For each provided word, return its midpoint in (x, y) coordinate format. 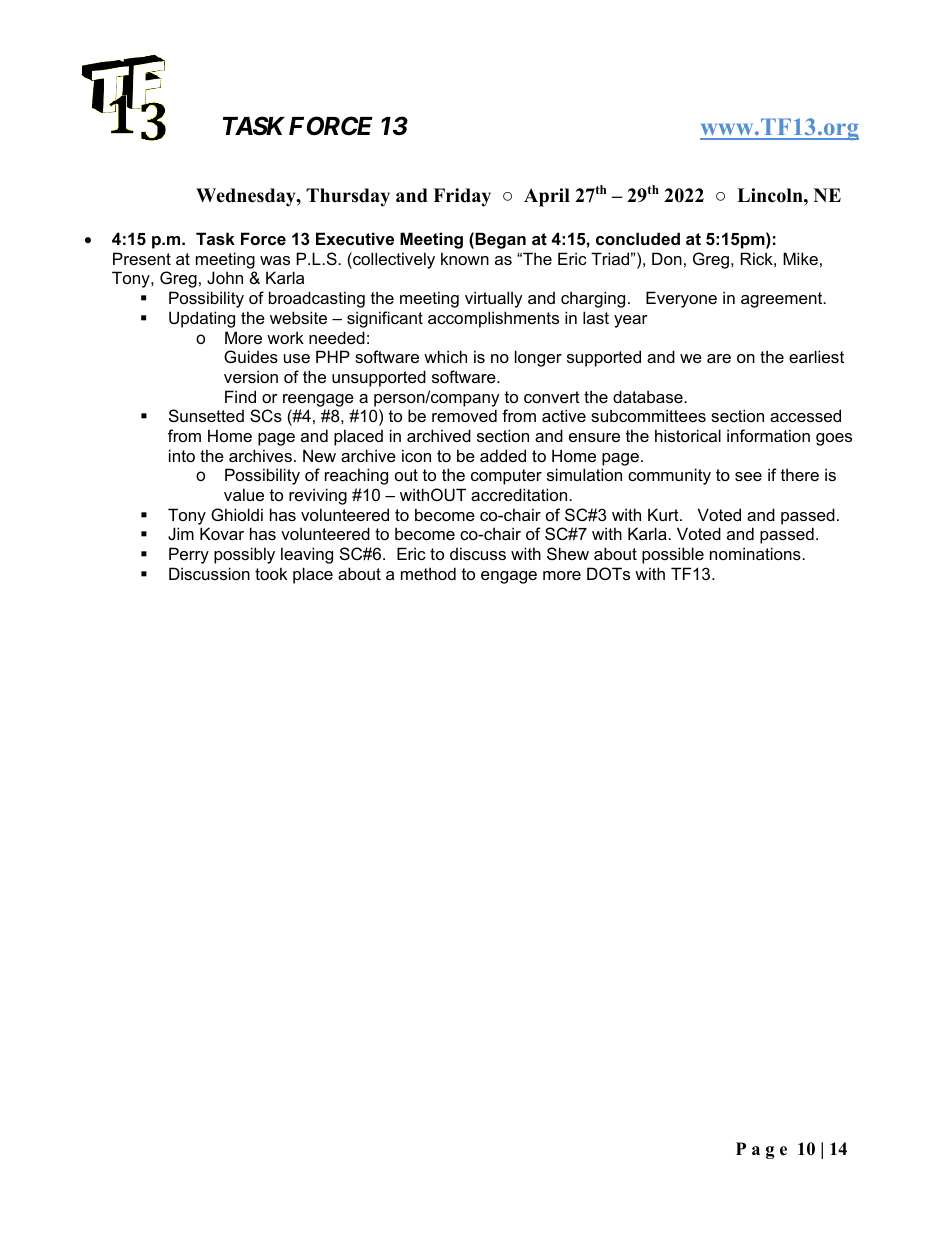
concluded (638, 238)
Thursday (348, 197)
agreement (783, 300)
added (503, 455)
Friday (462, 197)
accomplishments (493, 319)
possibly (244, 555)
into (182, 455)
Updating (202, 319)
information (768, 435)
